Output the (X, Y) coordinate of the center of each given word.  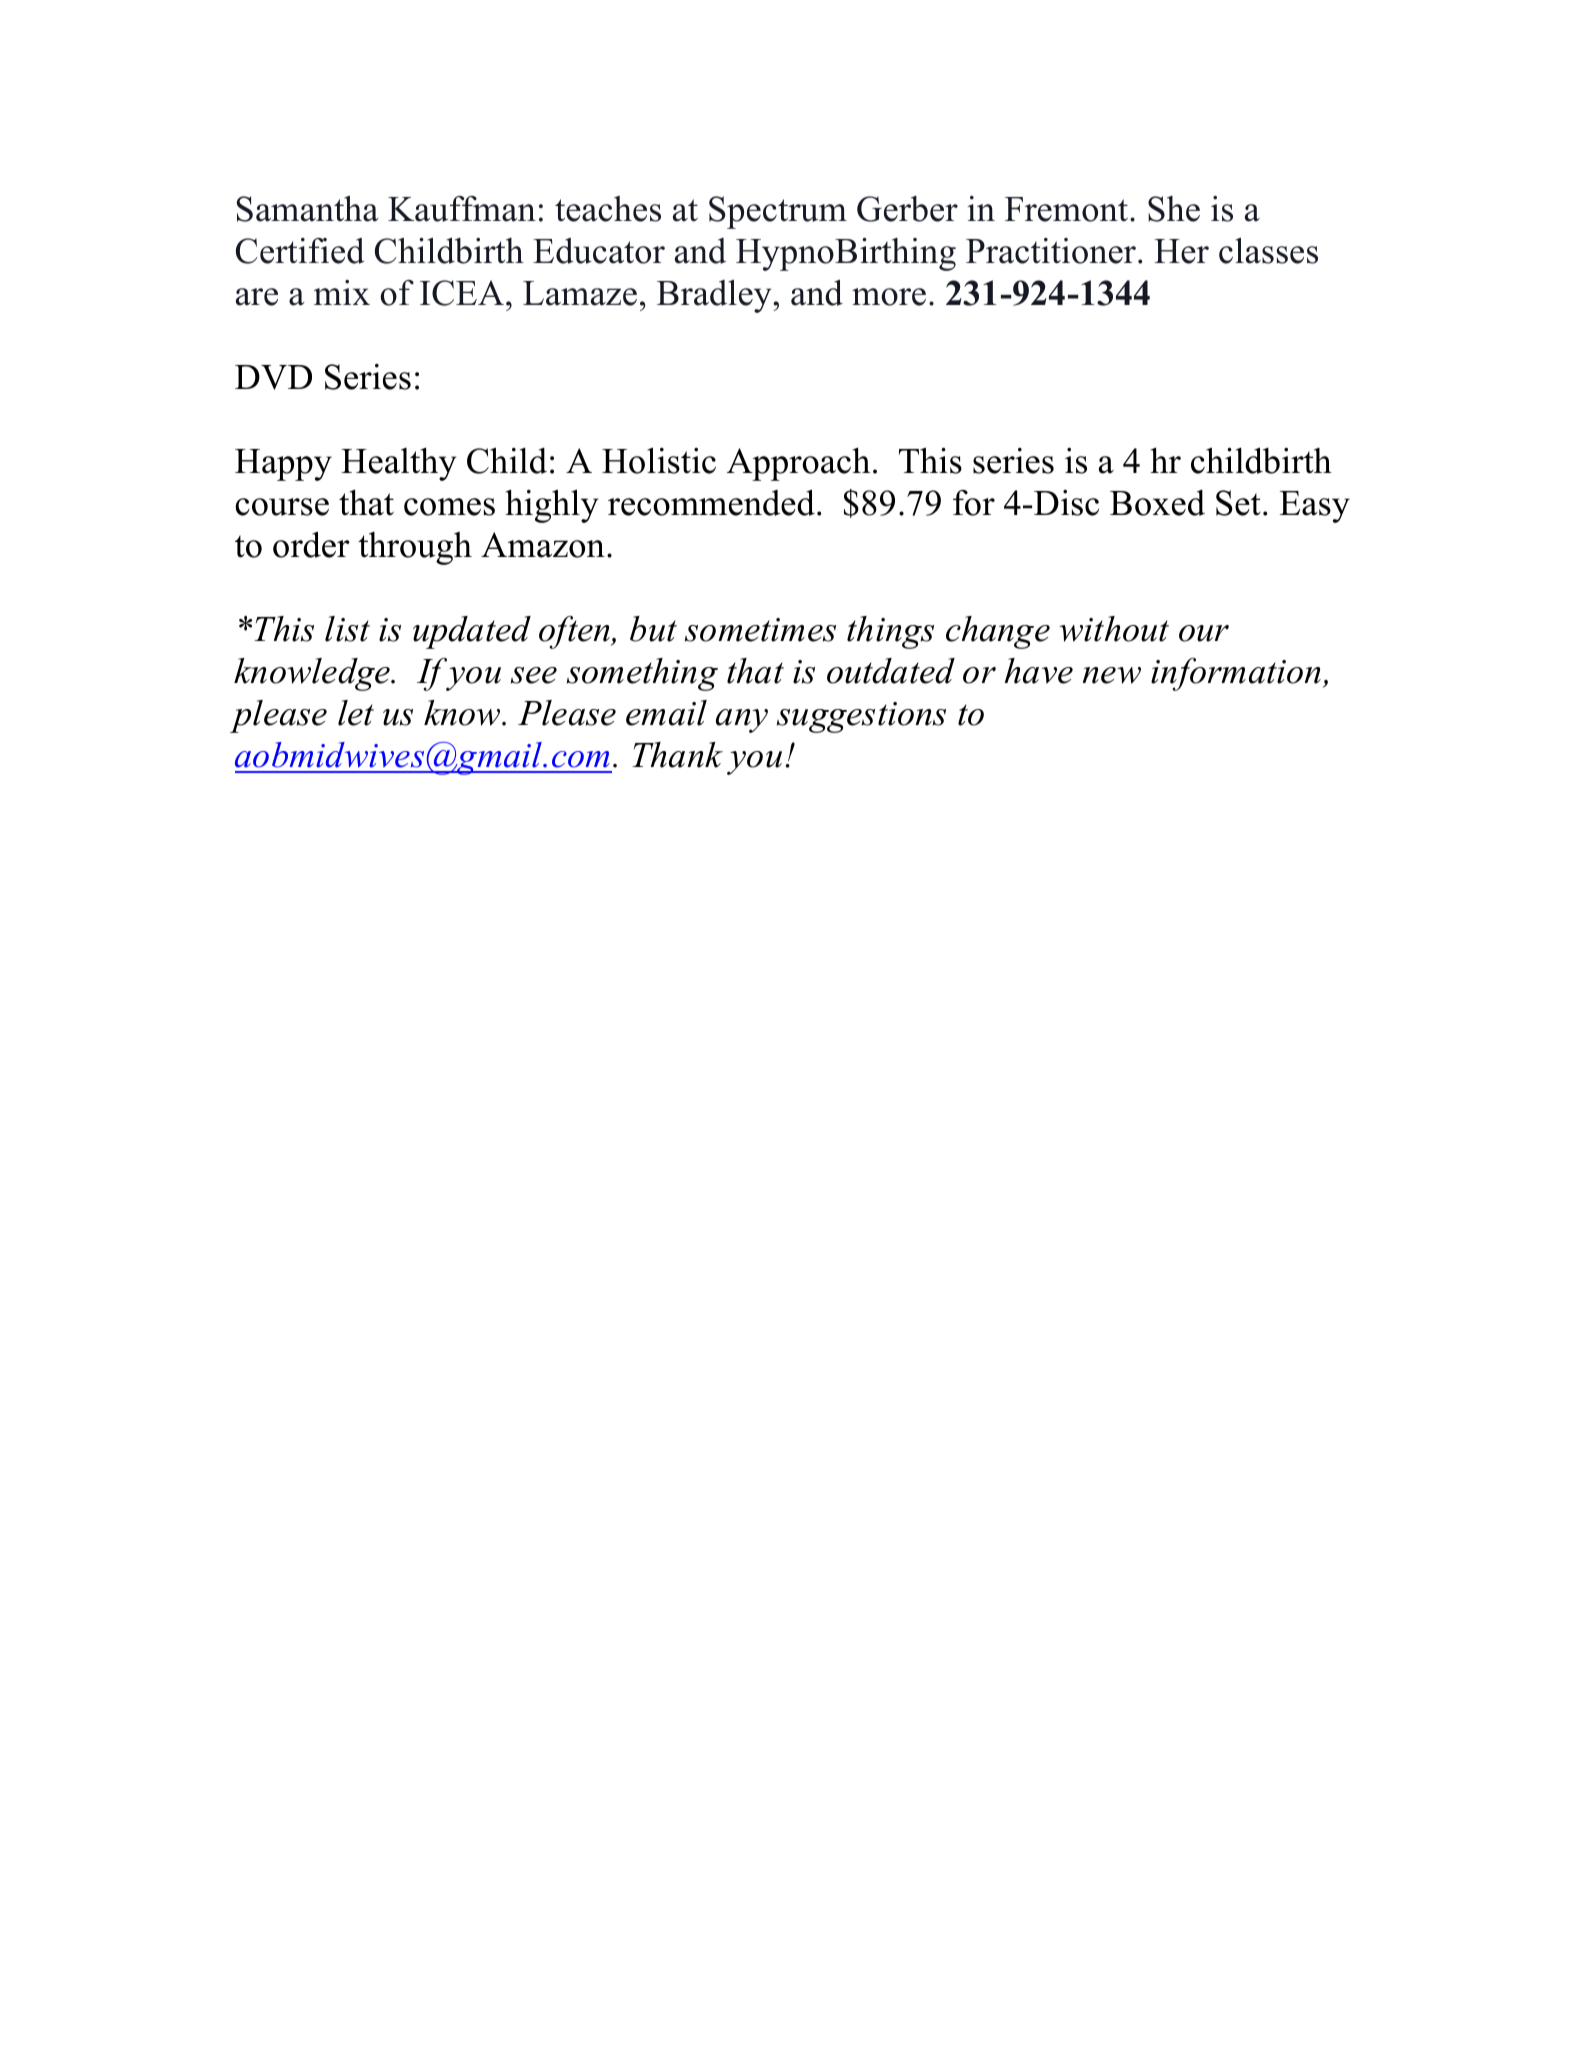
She (1174, 209)
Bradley (715, 296)
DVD (273, 377)
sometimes (760, 630)
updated (472, 632)
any (742, 721)
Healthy (399, 464)
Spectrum (778, 212)
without (1114, 629)
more (889, 297)
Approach (798, 464)
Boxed (1157, 503)
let (356, 713)
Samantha (308, 209)
